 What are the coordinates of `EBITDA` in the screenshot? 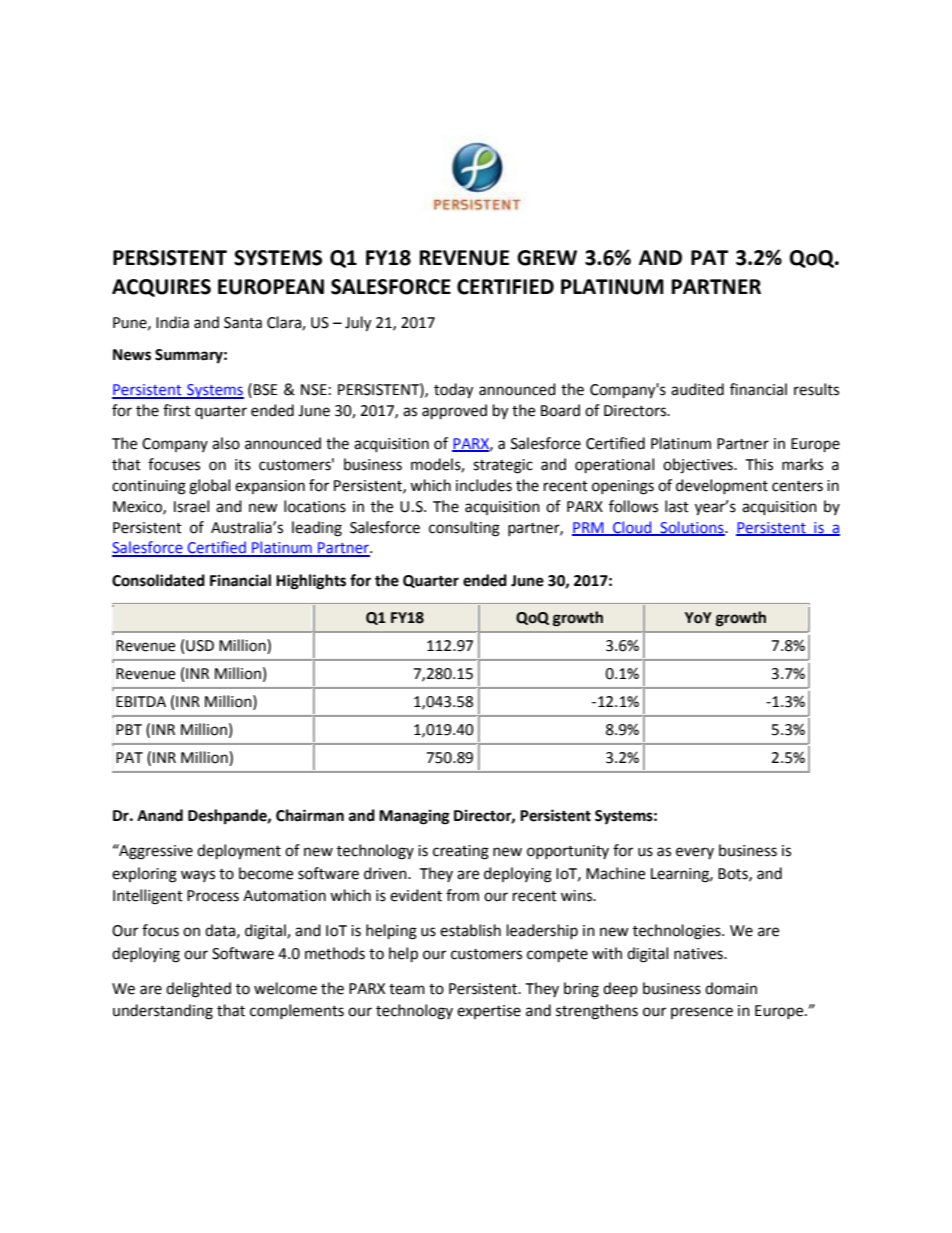 It's located at (141, 701).
